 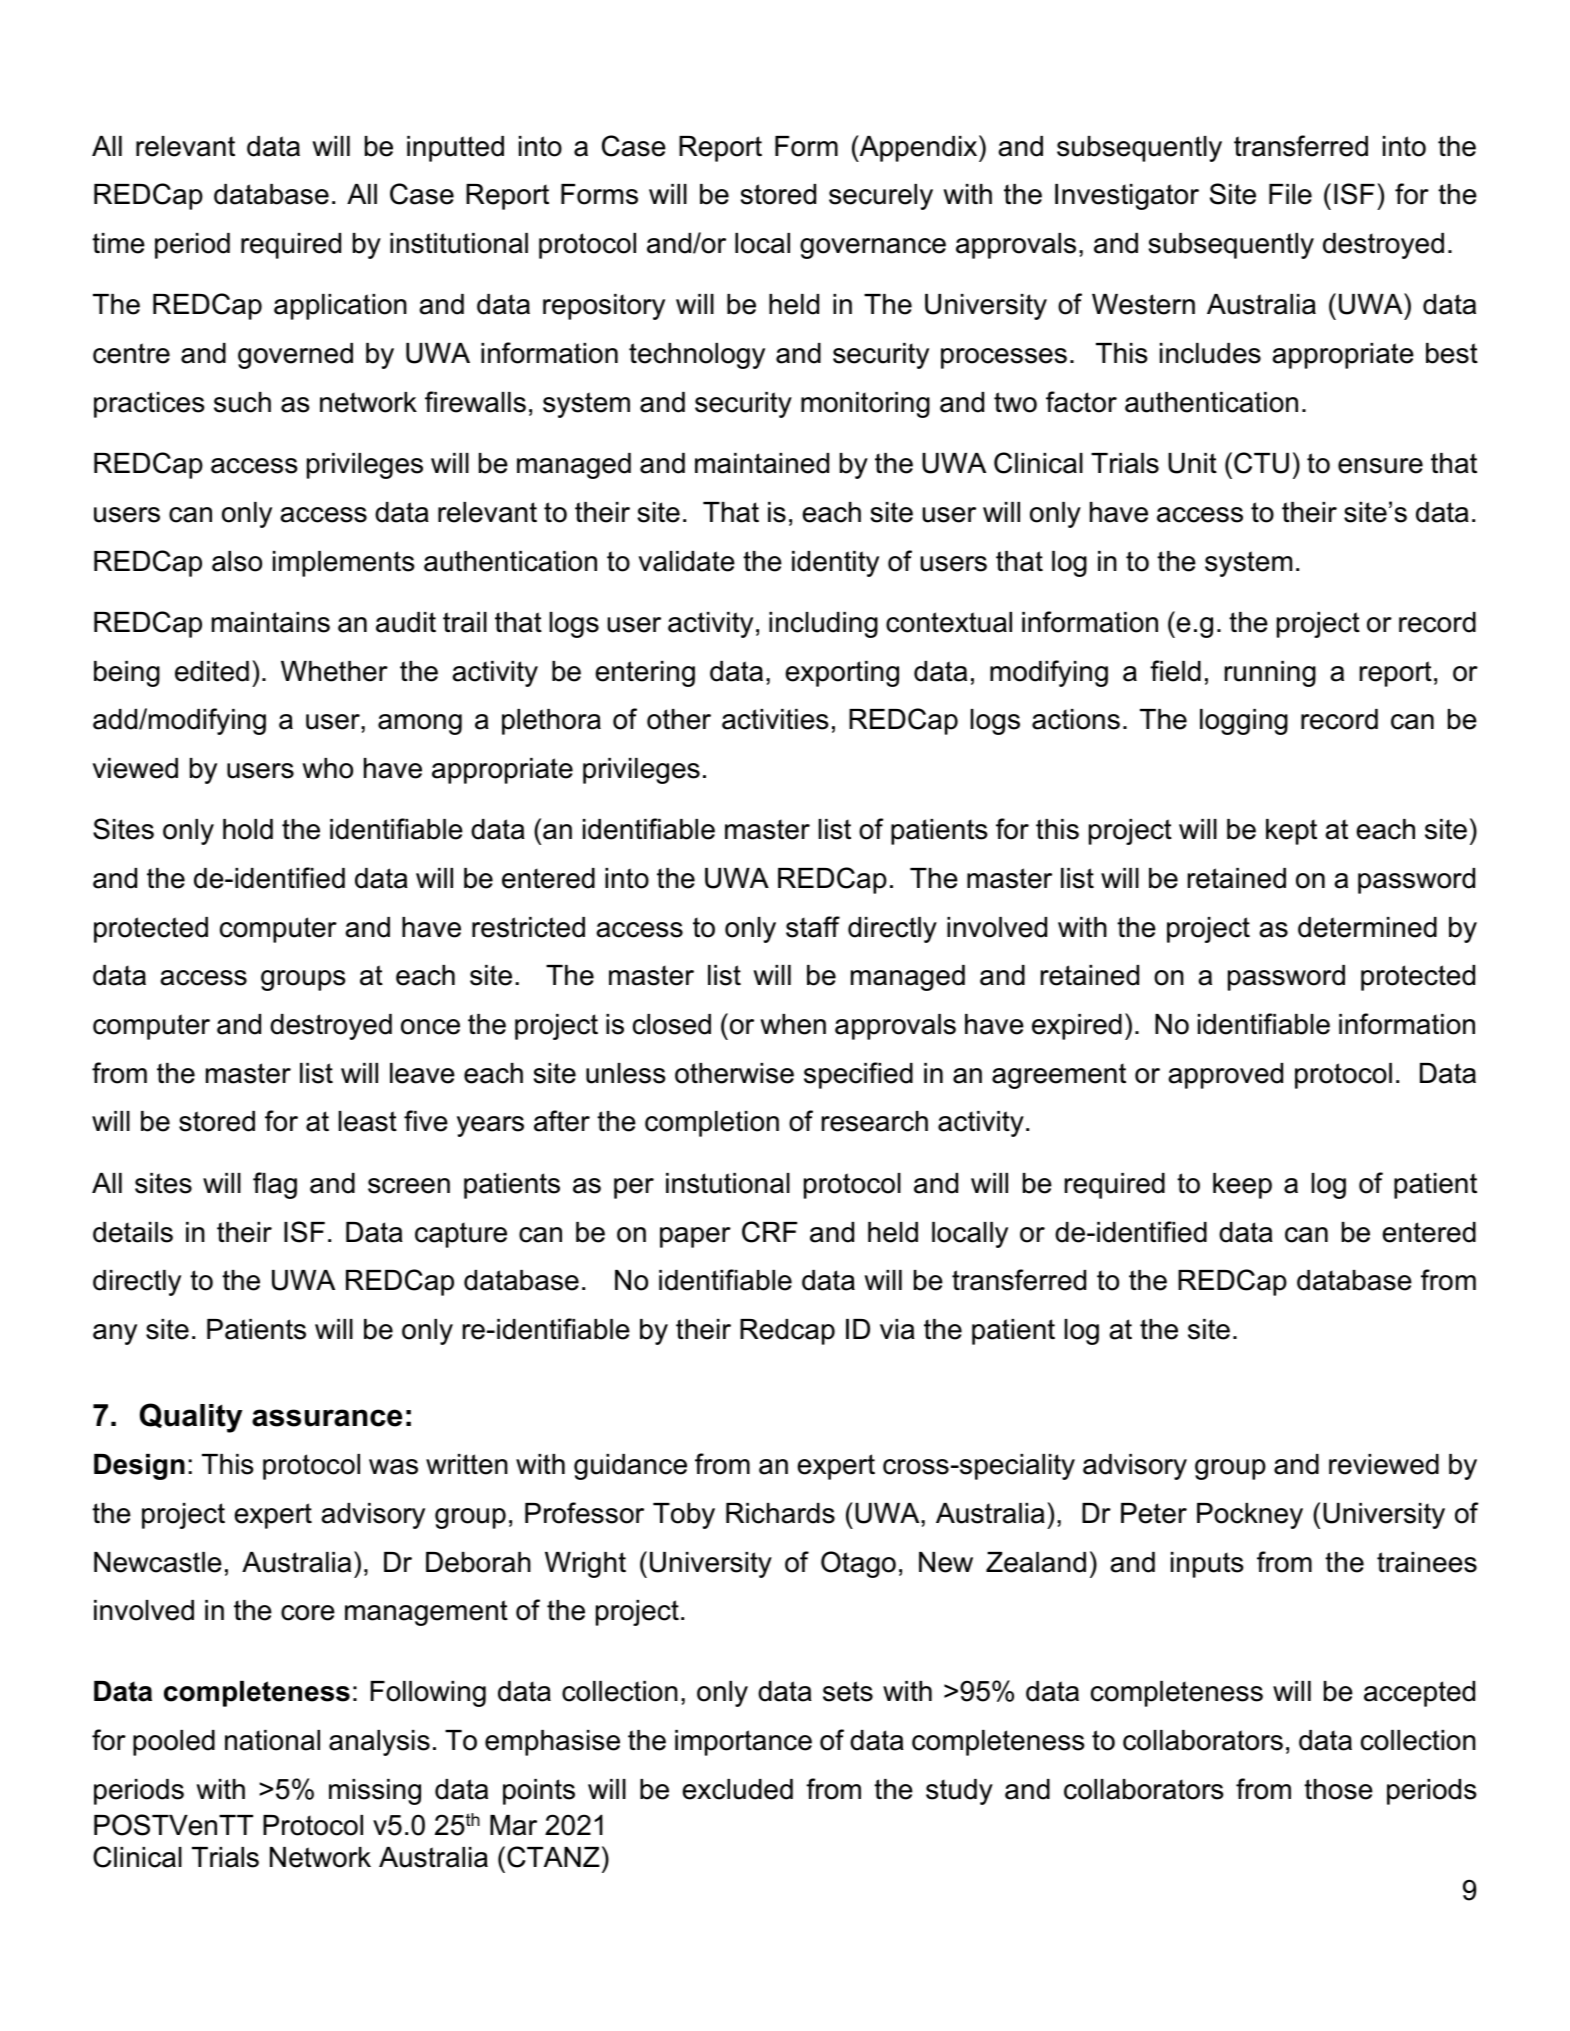 I want to click on when, so click(x=793, y=1024).
